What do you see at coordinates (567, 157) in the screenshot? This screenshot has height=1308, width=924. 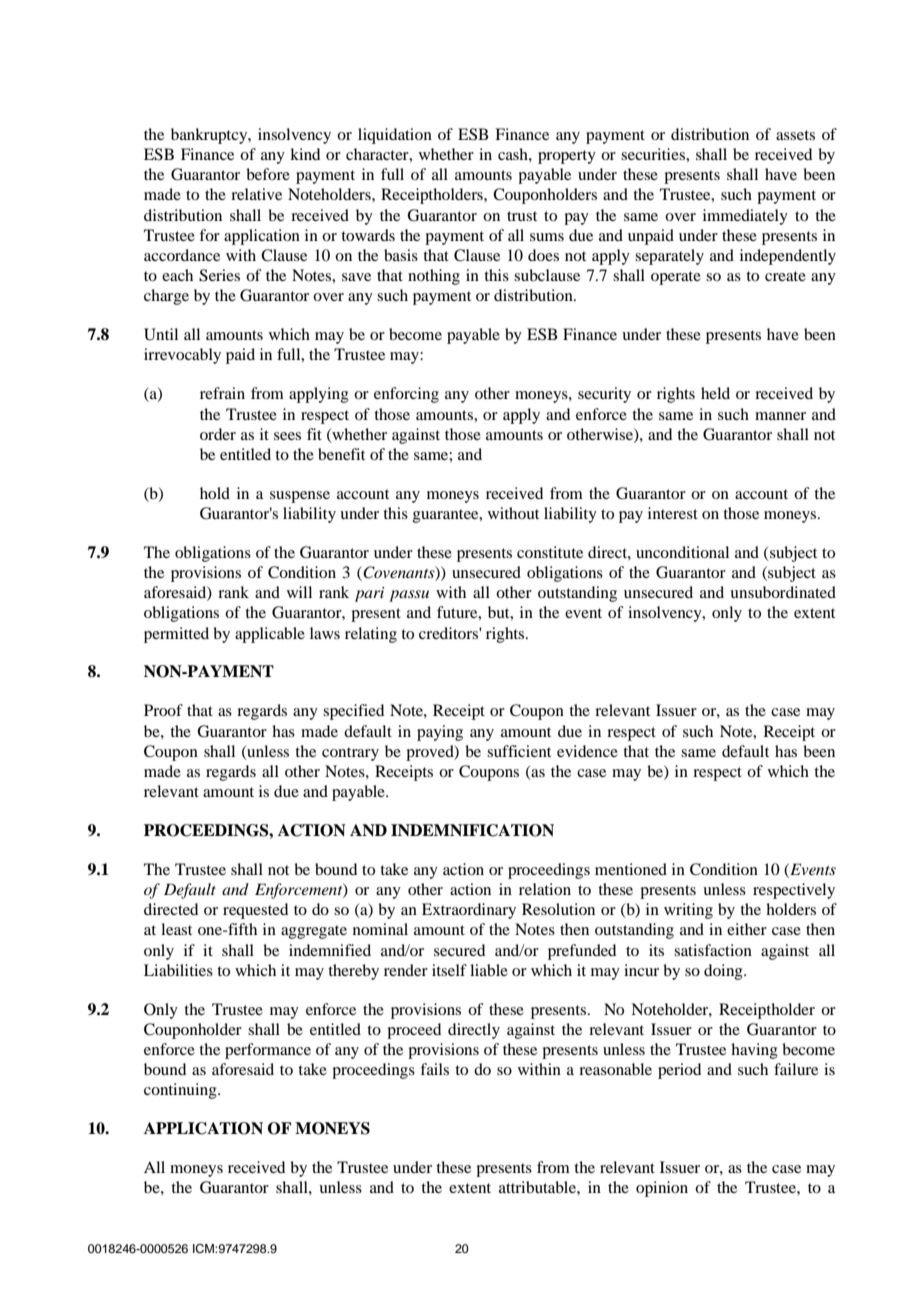 I see `property` at bounding box center [567, 157].
